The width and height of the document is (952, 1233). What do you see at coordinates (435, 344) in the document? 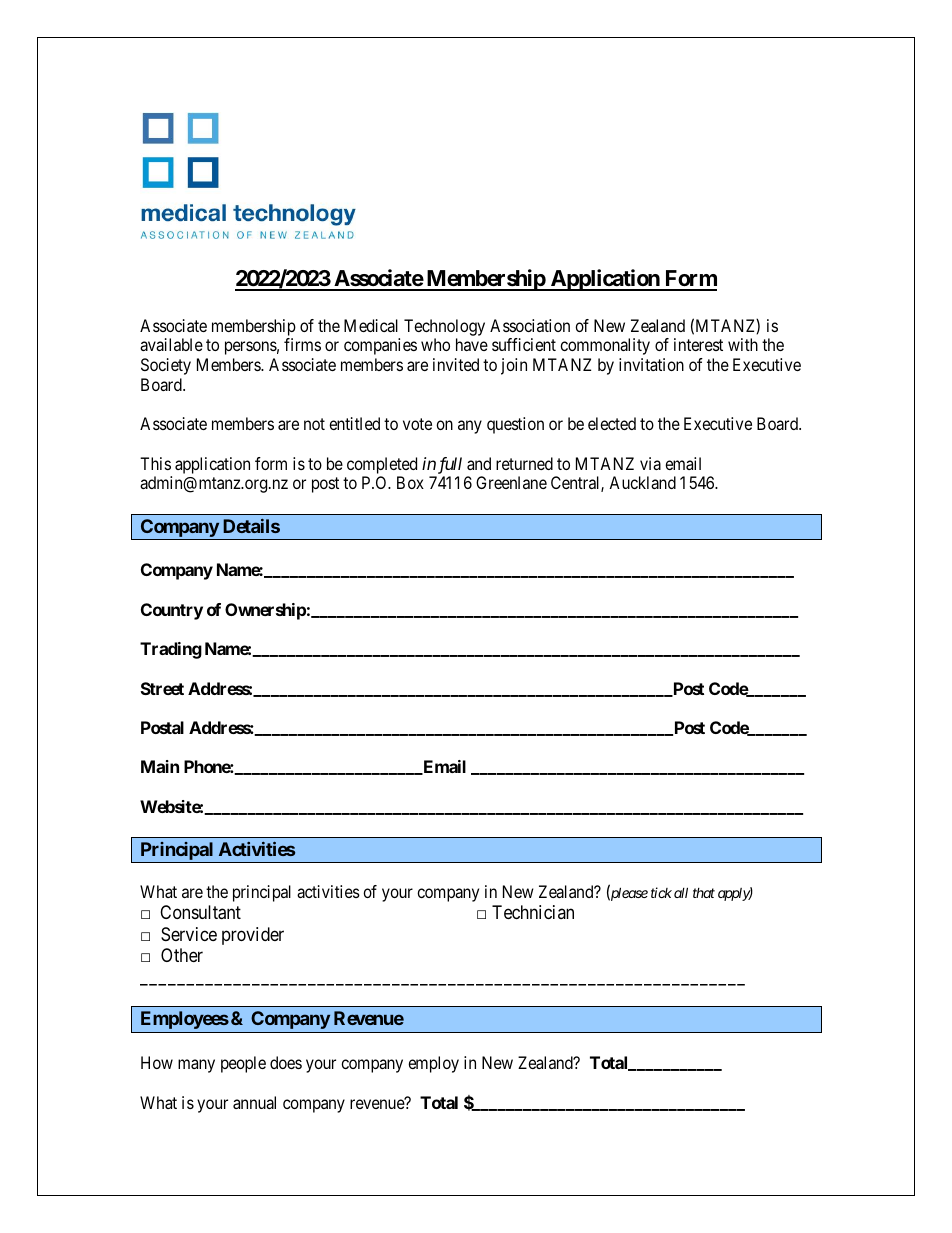
I see `who` at bounding box center [435, 344].
